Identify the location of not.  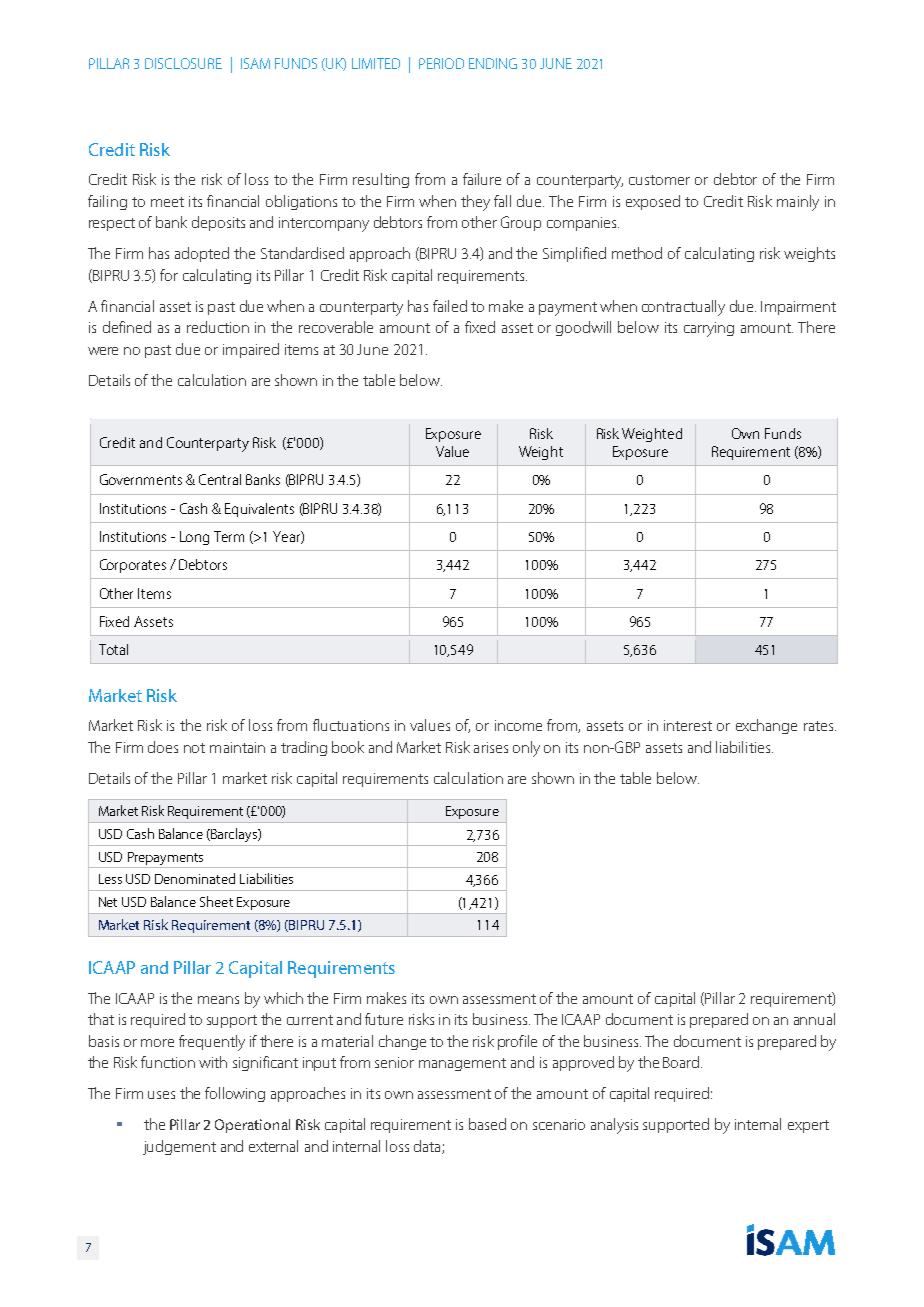
(194, 748).
